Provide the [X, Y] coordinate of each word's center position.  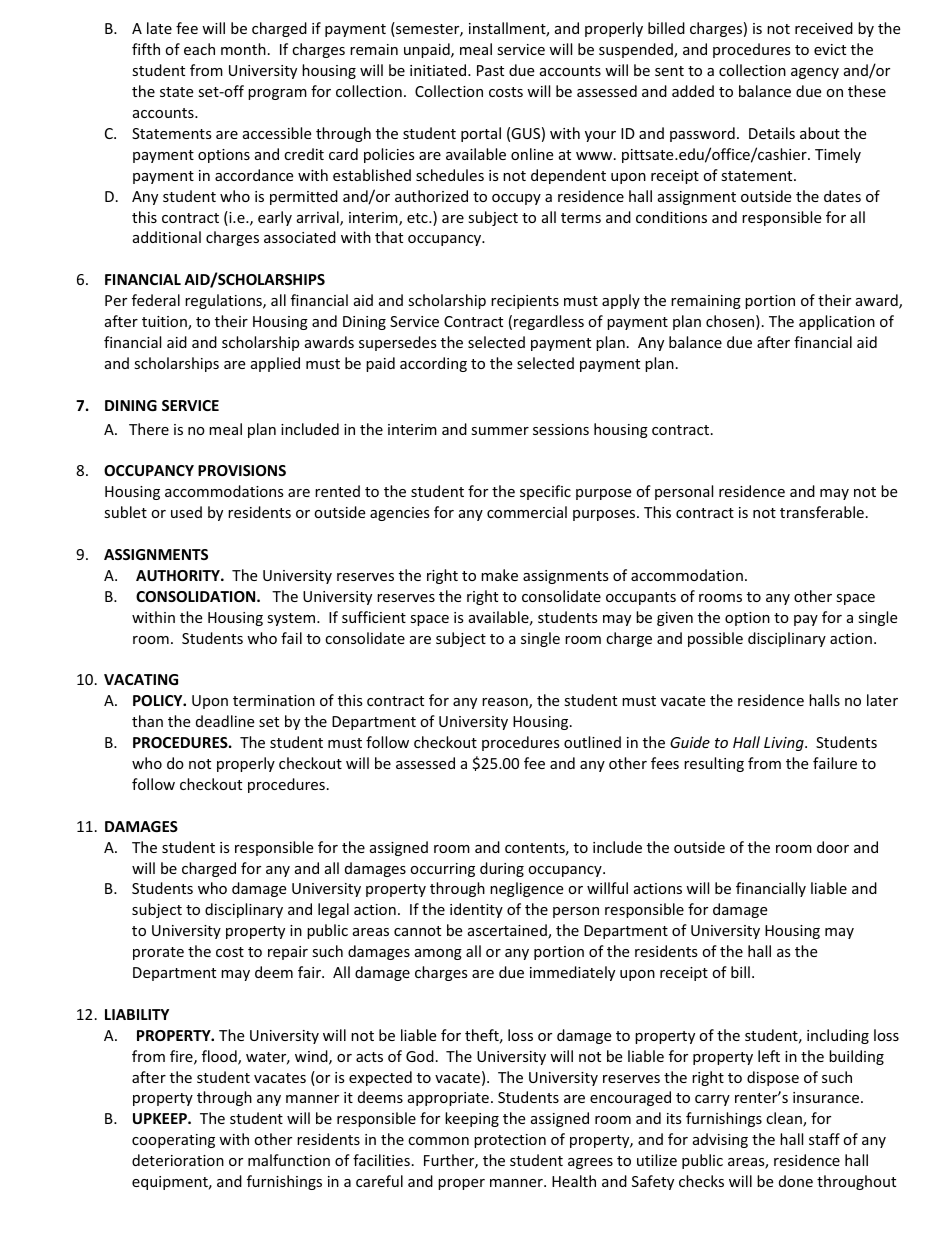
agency [815, 73]
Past [490, 70]
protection [510, 1141]
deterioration [178, 1160]
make [499, 575]
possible [715, 639]
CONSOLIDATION [197, 596]
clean [785, 1119]
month [243, 49]
